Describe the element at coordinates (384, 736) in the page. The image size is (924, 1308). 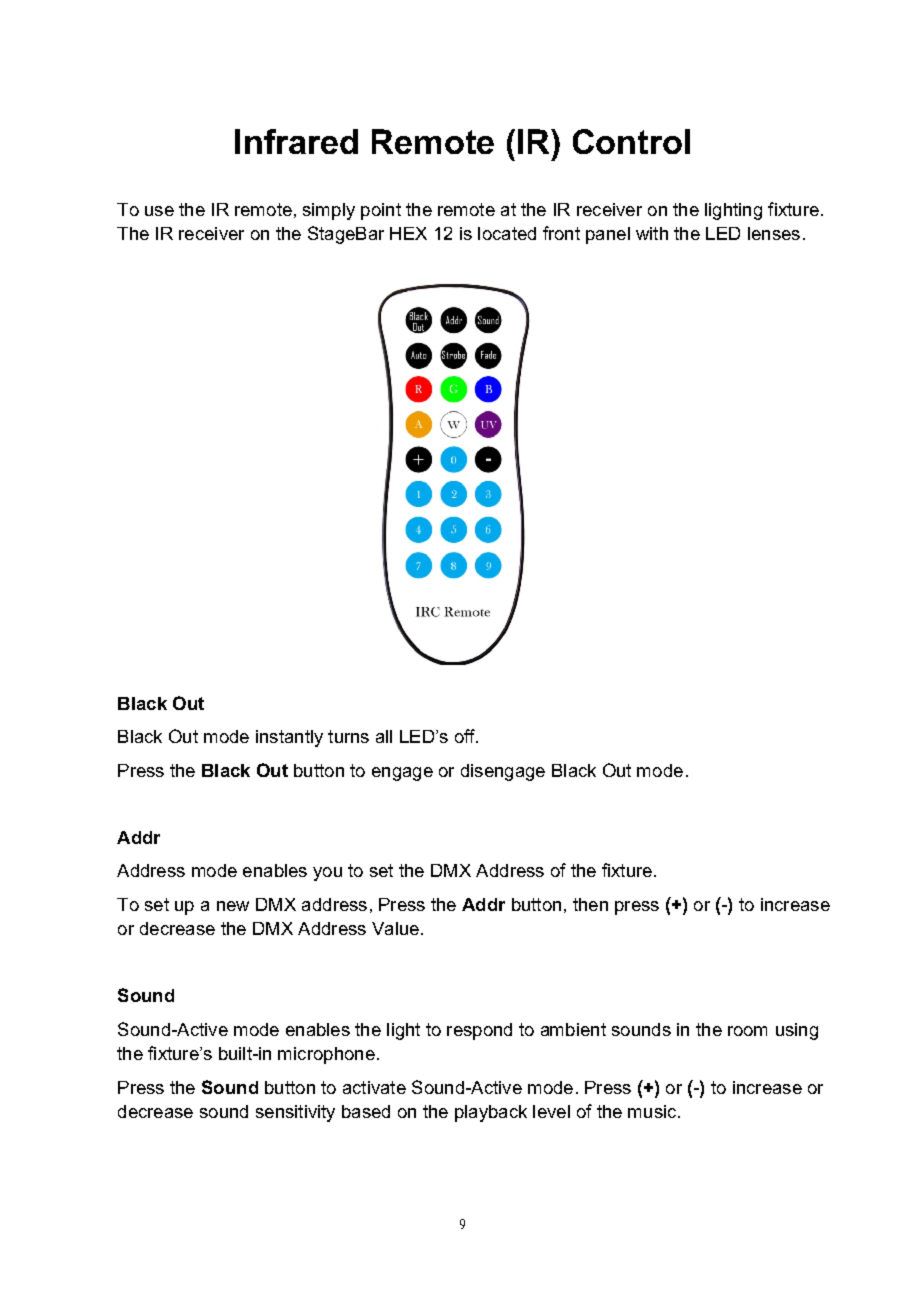
I see `all` at that location.
